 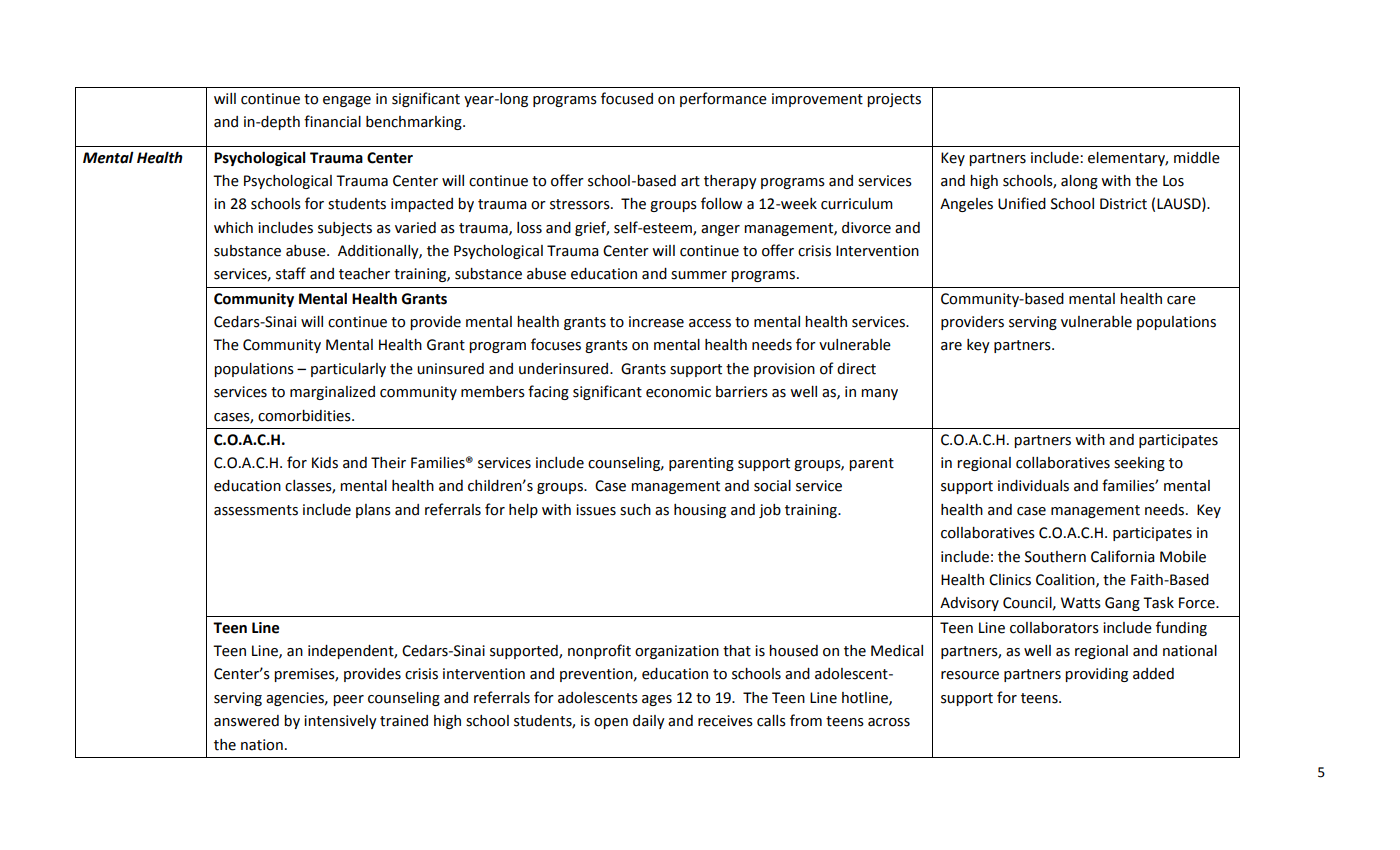 I want to click on that, so click(x=737, y=651).
